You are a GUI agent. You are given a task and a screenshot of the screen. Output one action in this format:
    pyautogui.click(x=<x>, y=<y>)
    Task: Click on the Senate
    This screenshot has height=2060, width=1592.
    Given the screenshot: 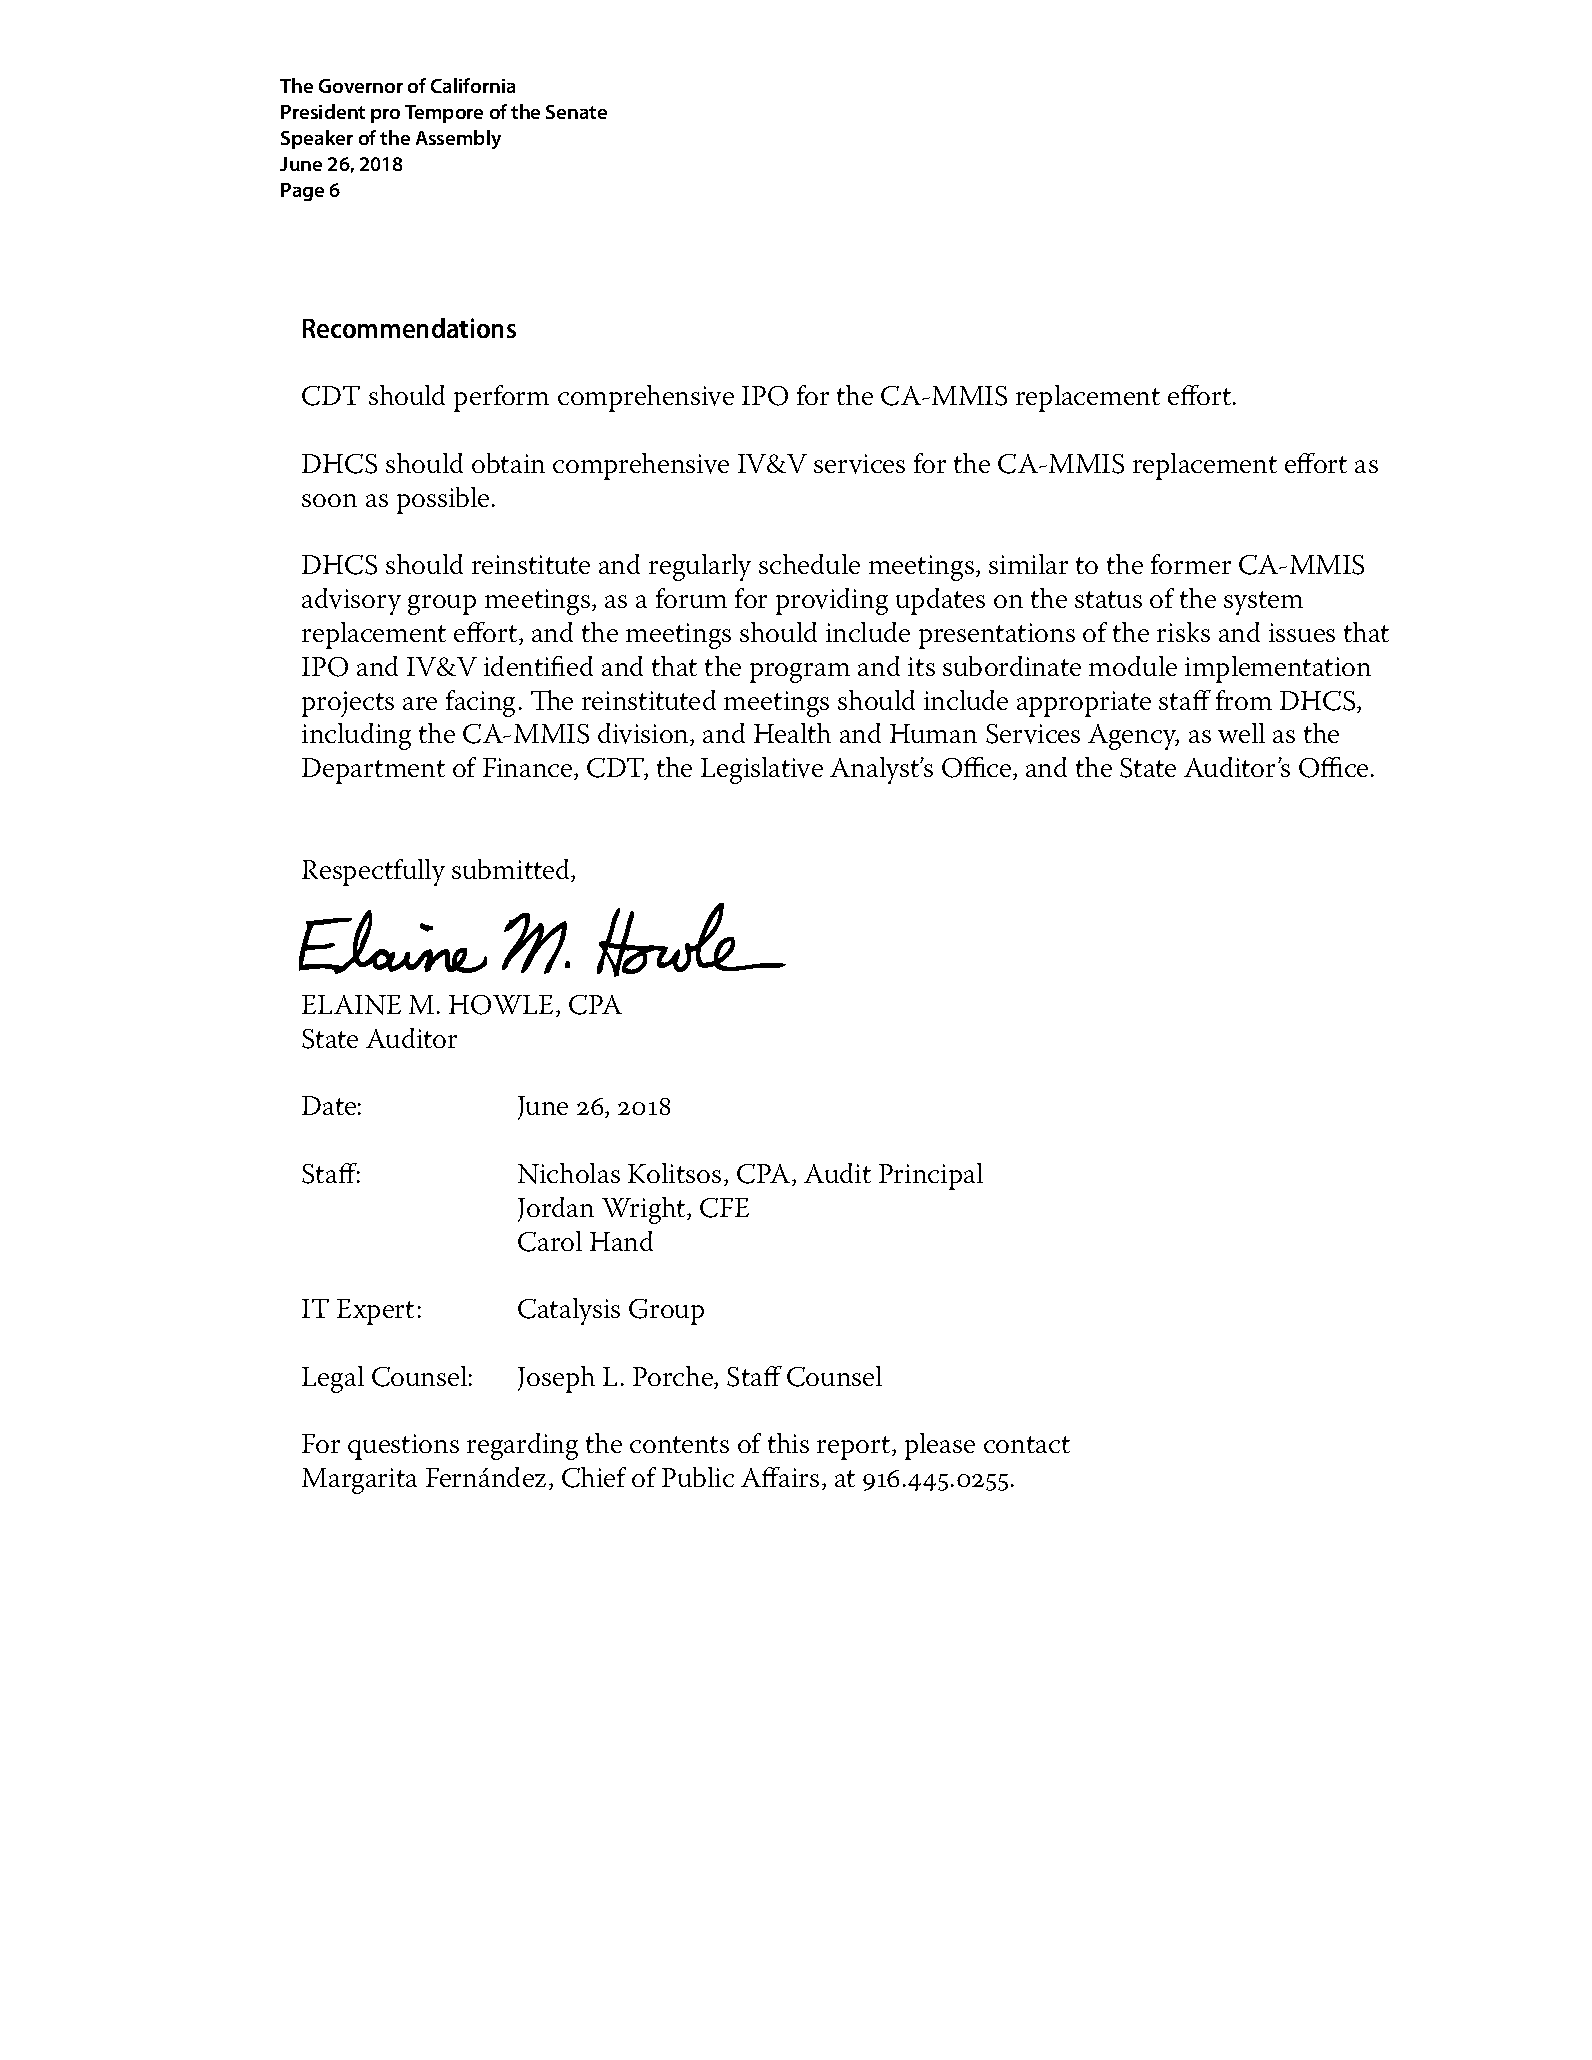 What is the action you would take?
    pyautogui.click(x=576, y=112)
